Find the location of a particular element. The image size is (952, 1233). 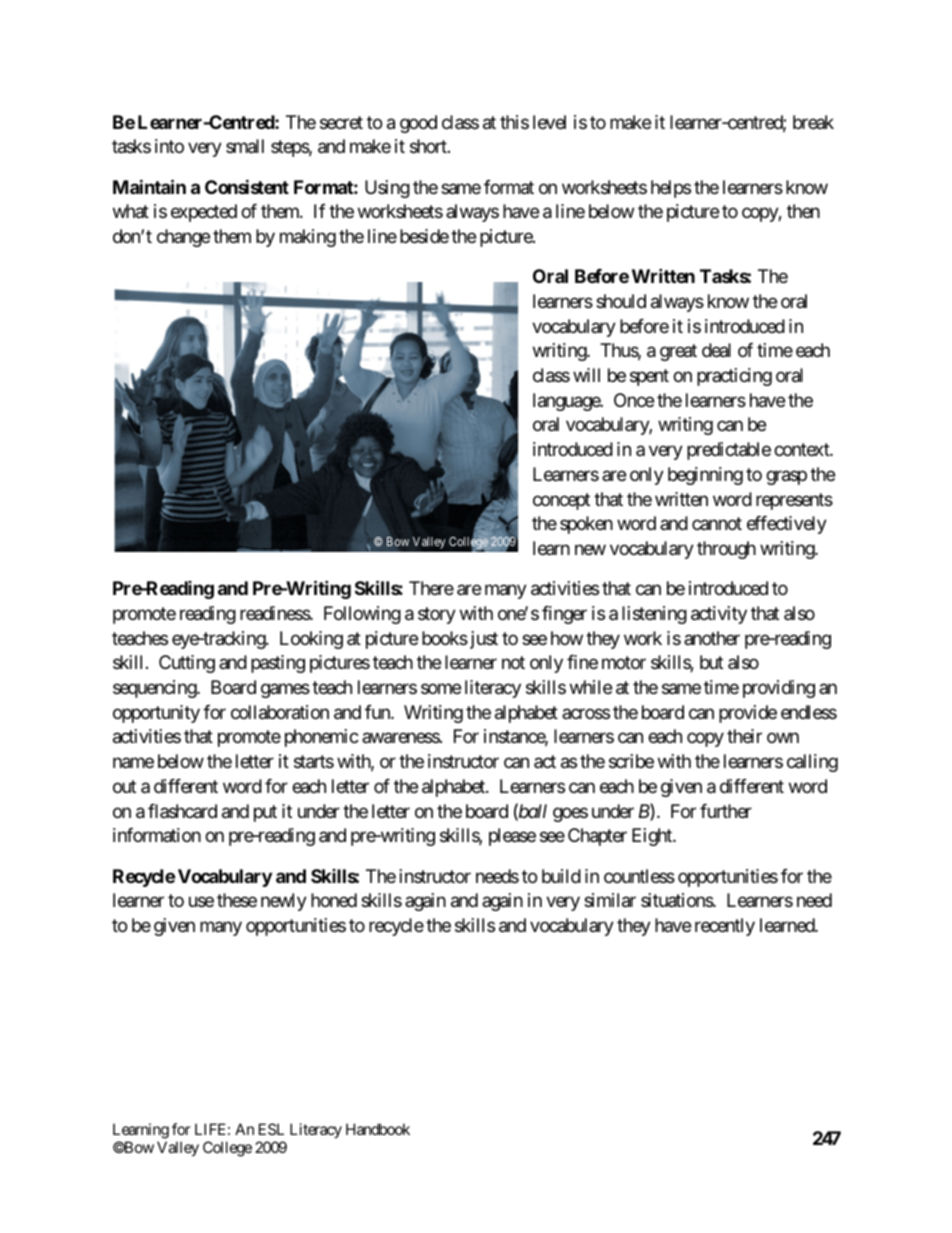

ESL is located at coordinates (271, 1129).
